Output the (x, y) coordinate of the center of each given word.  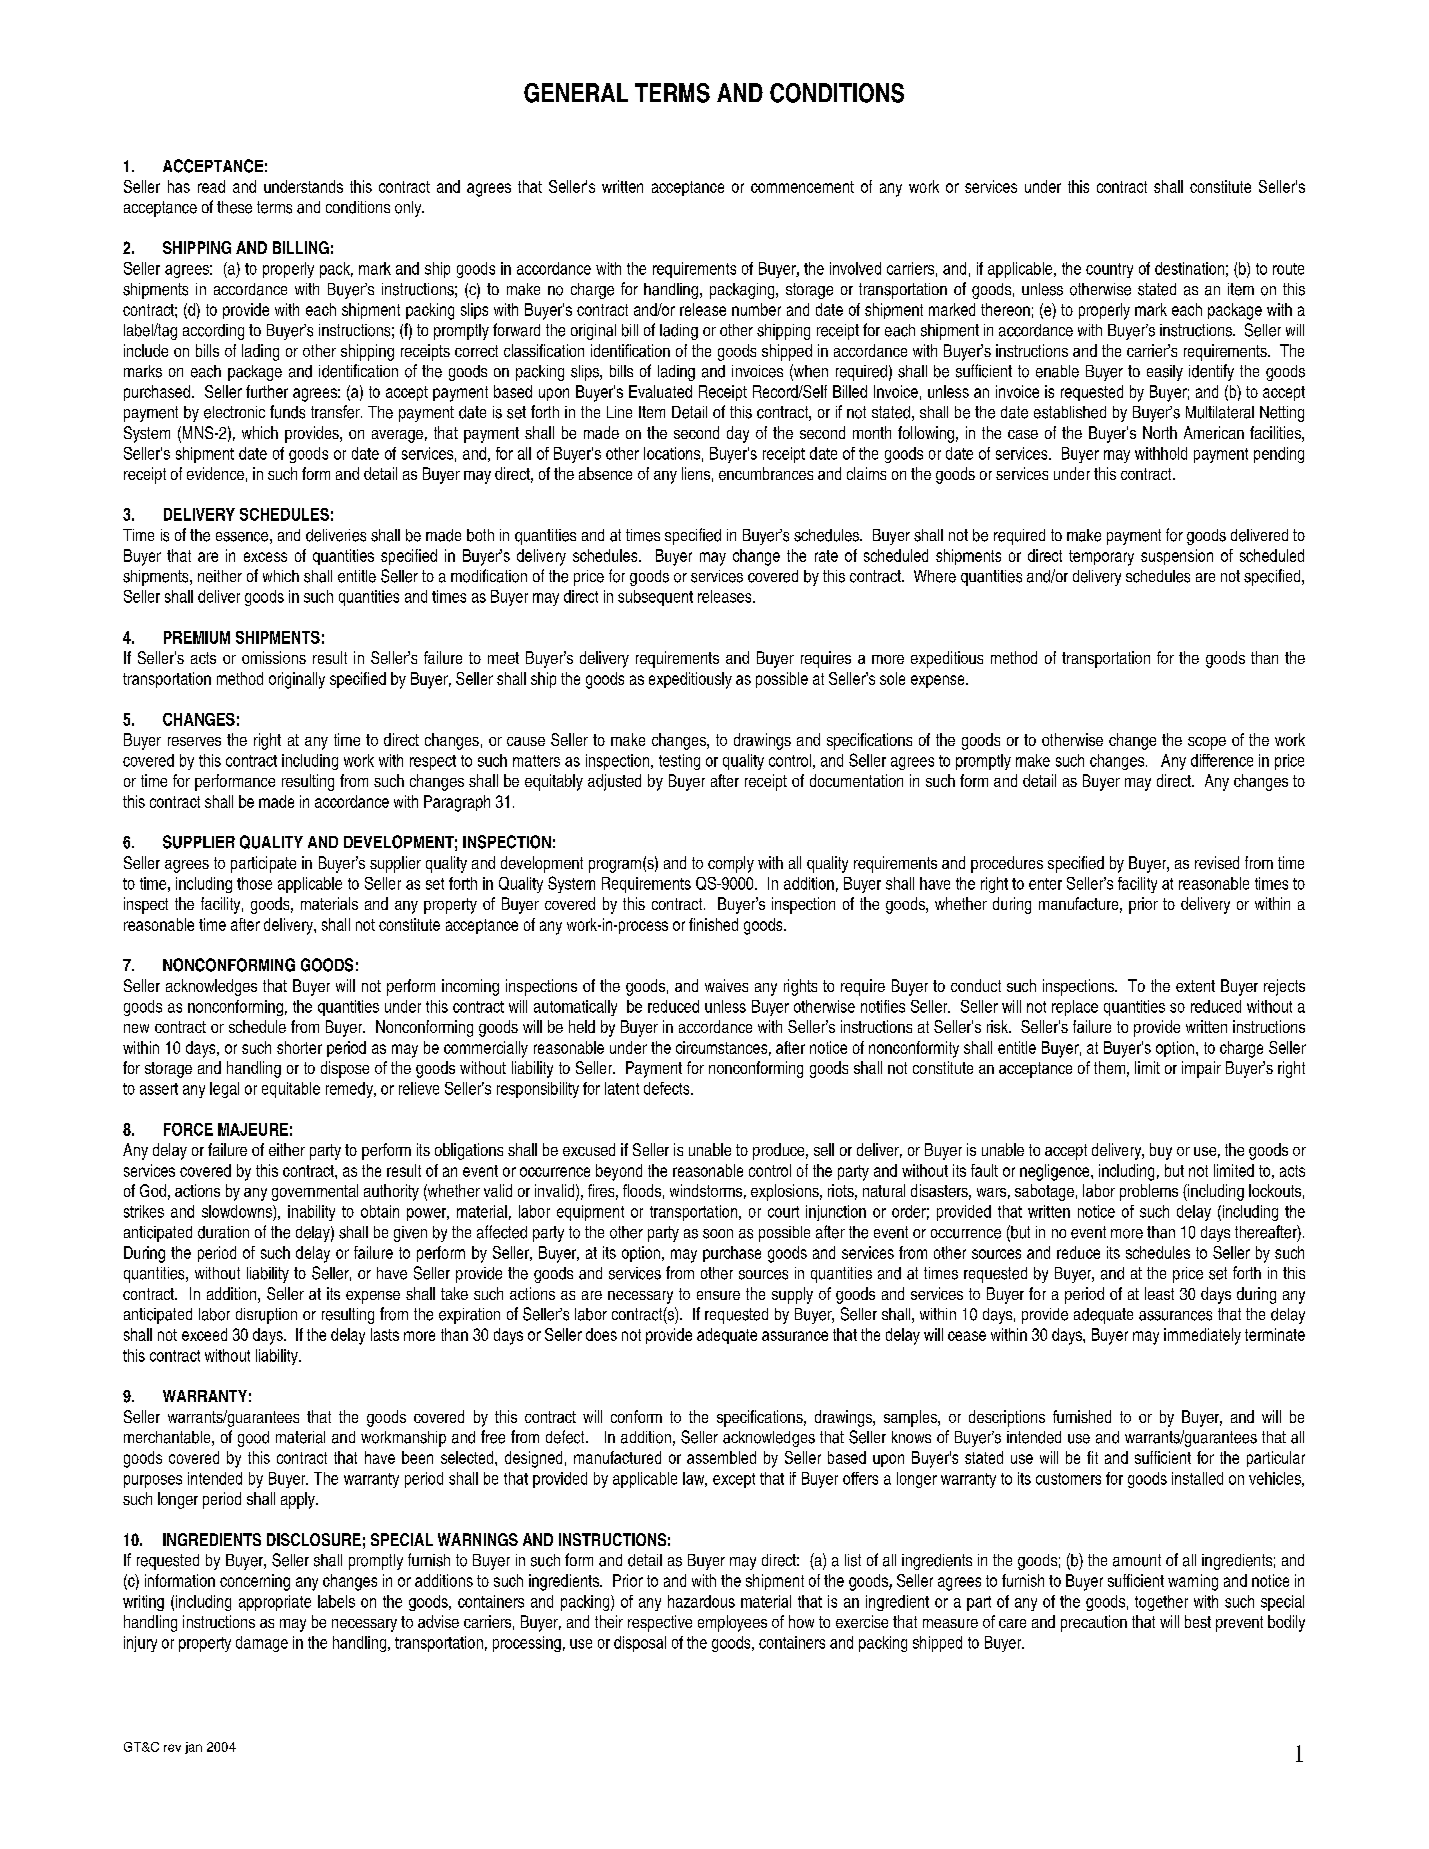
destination (1189, 268)
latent (622, 1088)
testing (679, 762)
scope (1207, 743)
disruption (266, 1316)
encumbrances (766, 473)
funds (287, 412)
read (211, 186)
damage (262, 1644)
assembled (721, 1457)
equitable (291, 1090)
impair (1201, 1069)
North (1160, 432)
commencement (802, 187)
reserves (194, 741)
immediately (1202, 1336)
